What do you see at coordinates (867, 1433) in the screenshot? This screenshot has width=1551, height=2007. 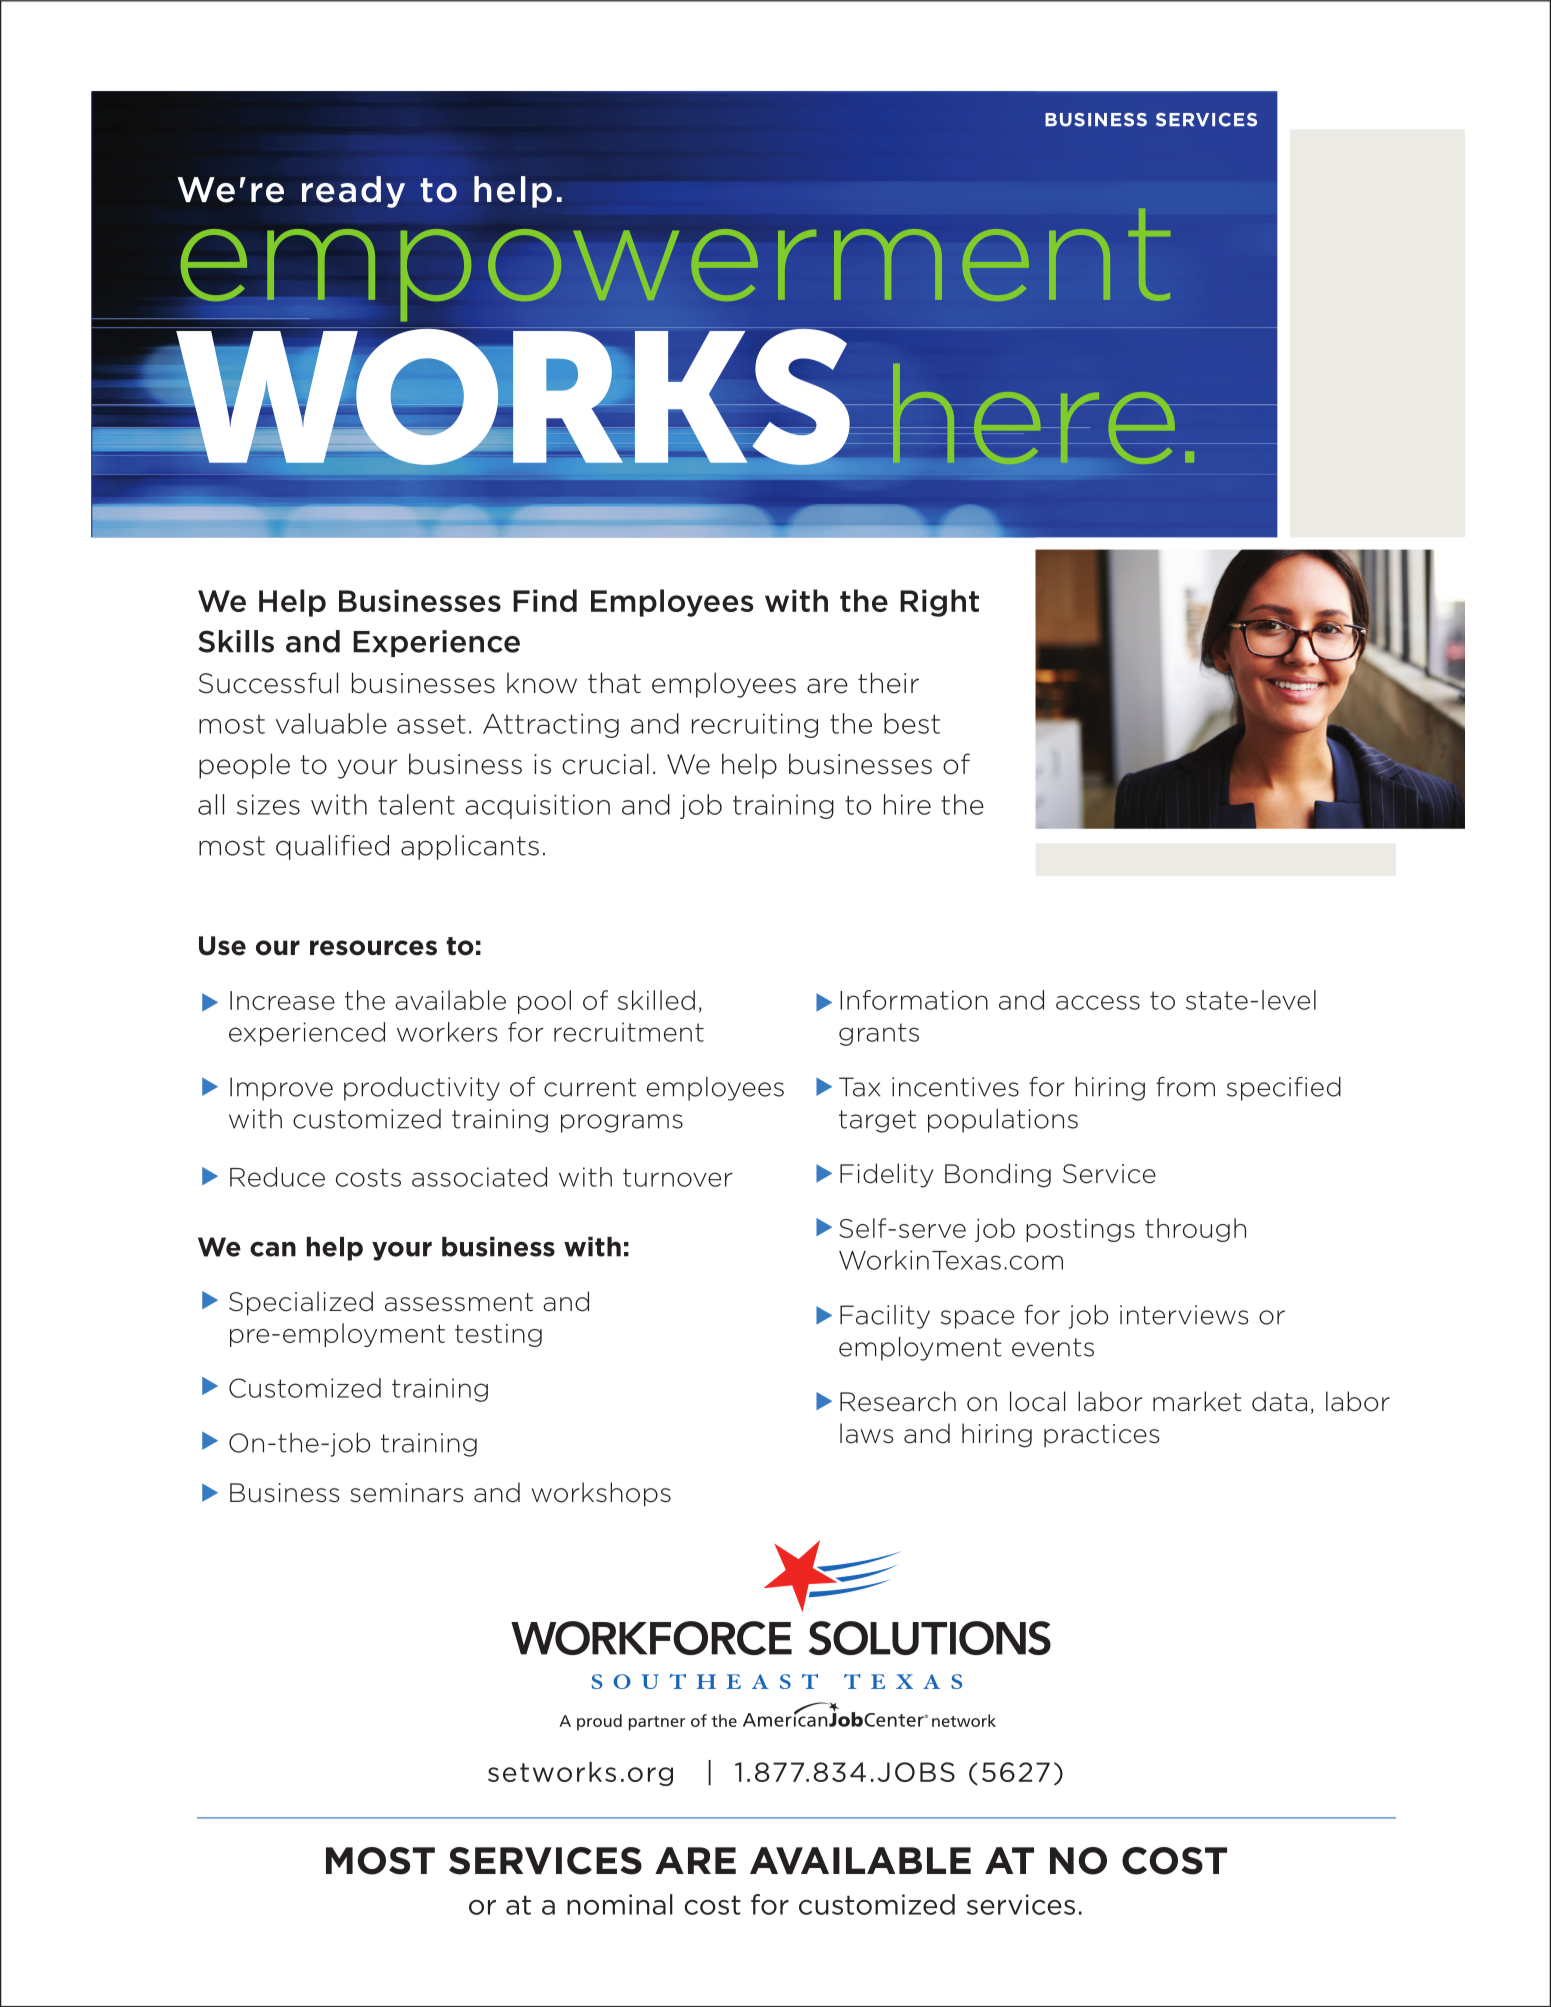 I see `laws` at bounding box center [867, 1433].
